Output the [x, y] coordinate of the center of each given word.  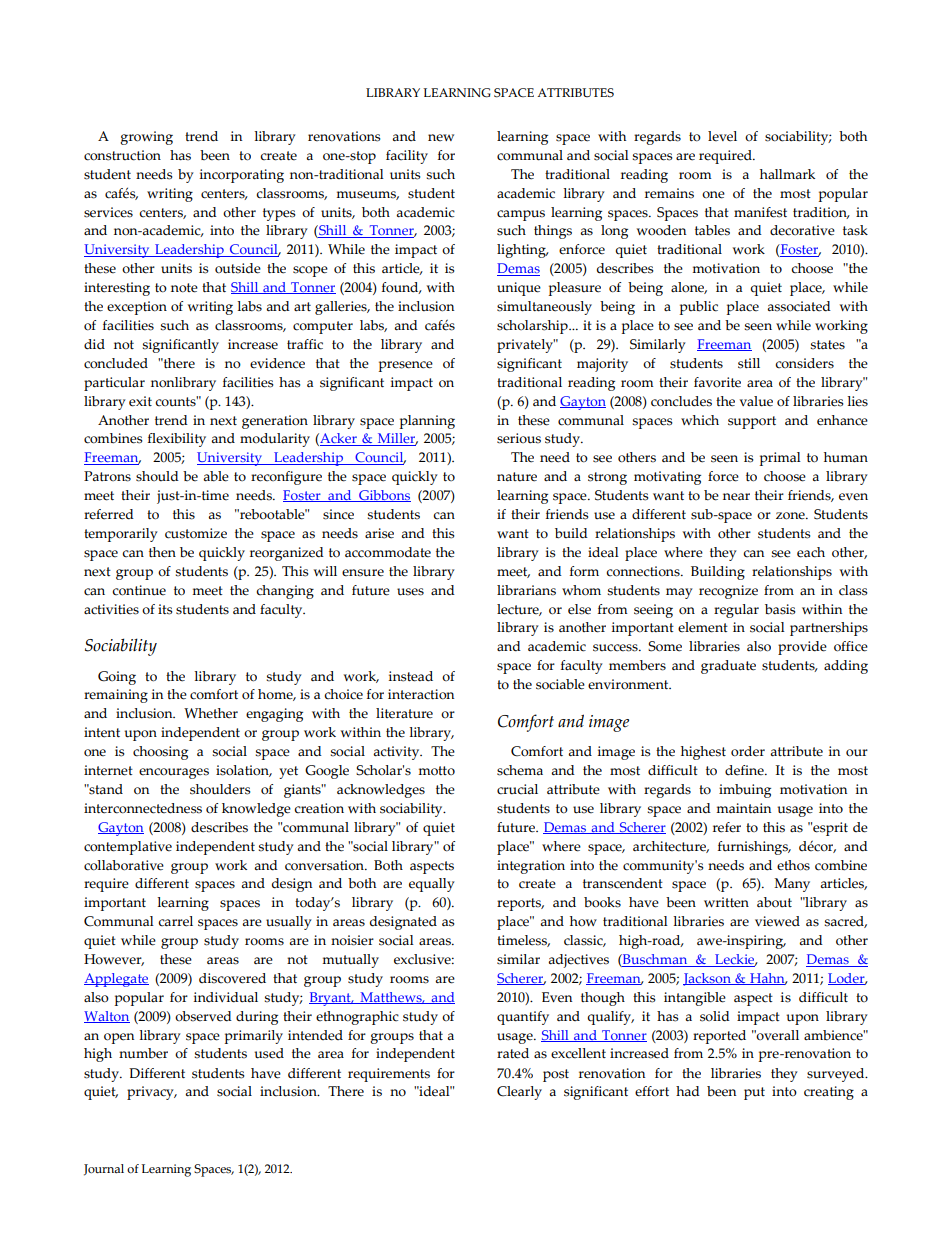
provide [802, 648]
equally [432, 885]
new [441, 138]
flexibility [177, 440]
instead [411, 676]
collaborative [124, 865]
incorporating [242, 176]
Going [117, 678]
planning [427, 422]
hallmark [787, 174]
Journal [104, 1170]
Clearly [519, 1093]
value [756, 401]
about [774, 902]
